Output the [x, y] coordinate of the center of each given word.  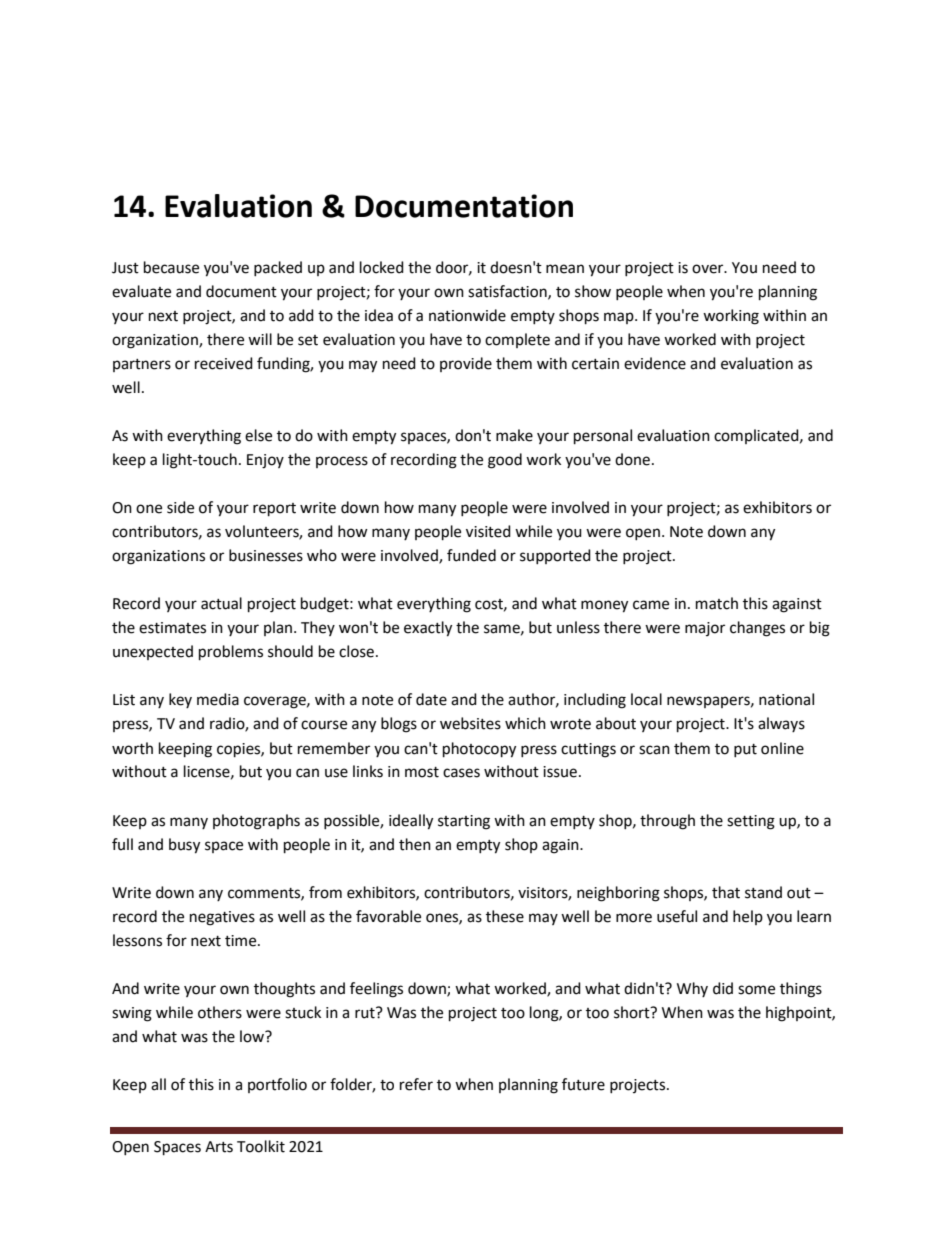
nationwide [467, 315]
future [583, 1084]
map [620, 318]
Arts [219, 1147]
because [171, 267]
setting [751, 822]
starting [464, 822]
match [717, 603]
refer [416, 1084]
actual [221, 603]
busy [184, 846]
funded [471, 555]
